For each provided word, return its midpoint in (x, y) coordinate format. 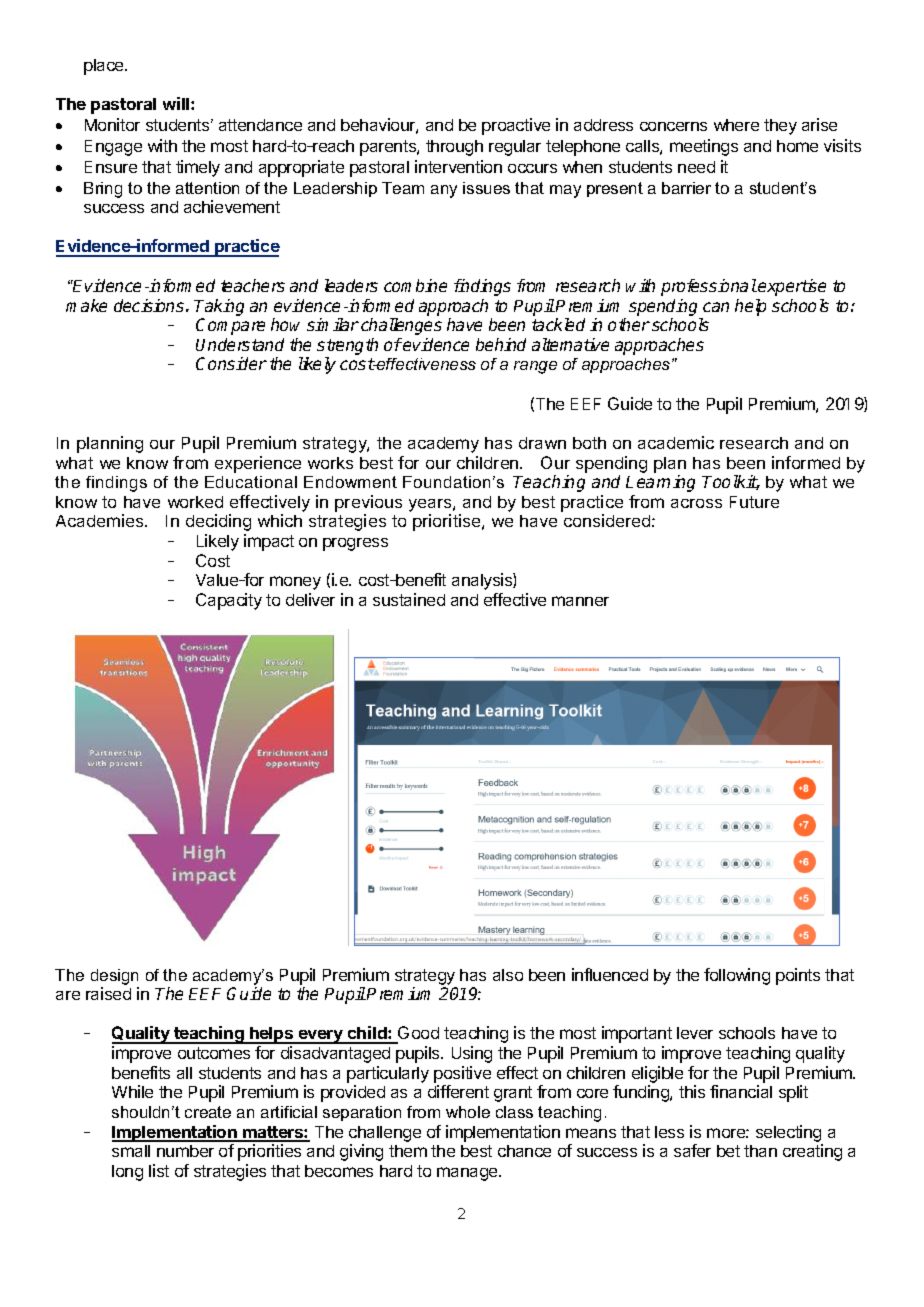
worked (195, 502)
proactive (516, 126)
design (114, 977)
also (508, 975)
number (185, 1151)
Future (754, 502)
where (736, 125)
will (177, 103)
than (760, 1151)
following (737, 976)
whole (468, 1112)
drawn (542, 443)
